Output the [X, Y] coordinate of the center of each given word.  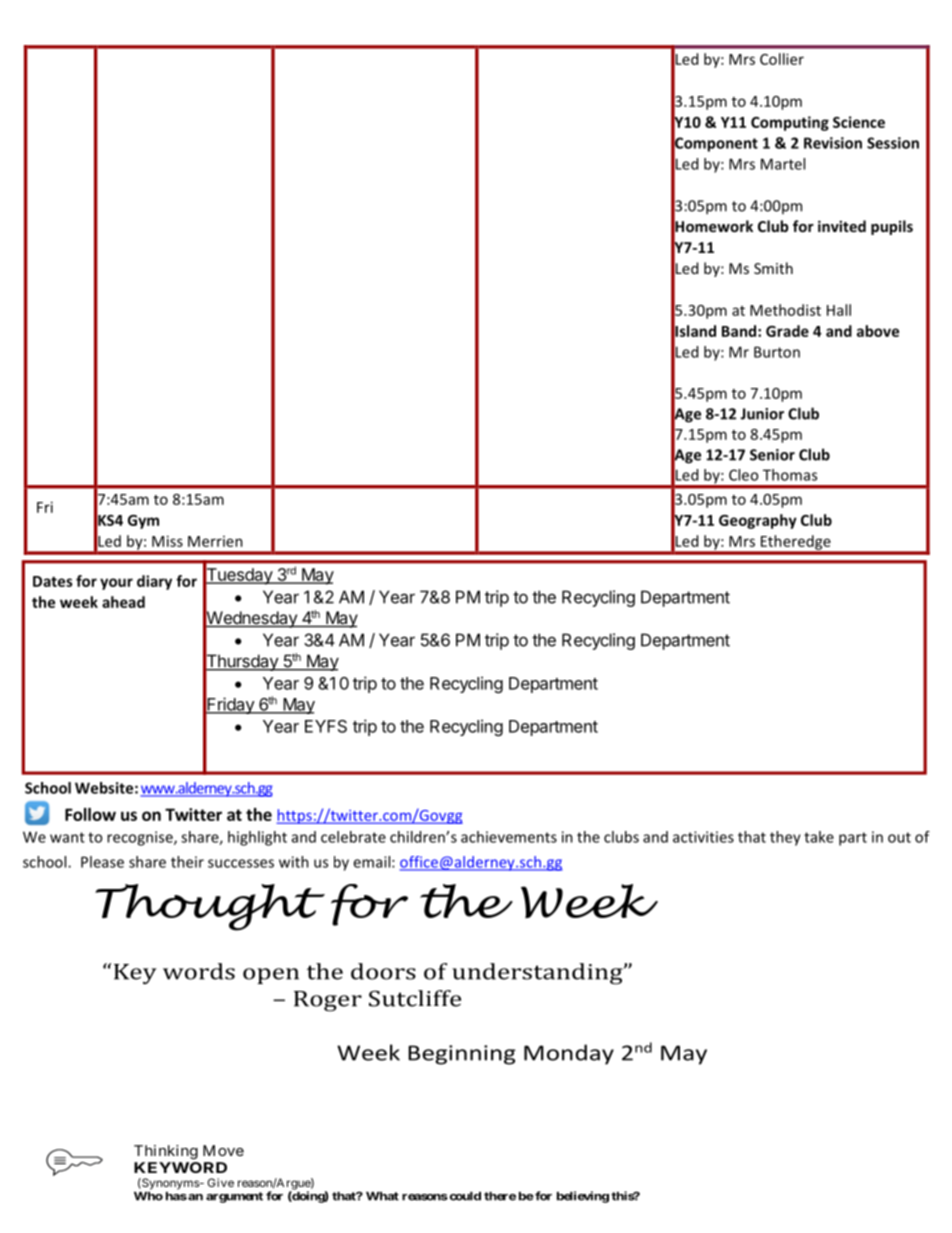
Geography [758, 521]
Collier [782, 59]
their [187, 862]
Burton [777, 352]
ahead [123, 602]
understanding [538, 974]
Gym [143, 522]
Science [859, 122]
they [785, 838]
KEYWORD [180, 1167]
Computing [790, 123]
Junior [762, 414]
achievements [509, 837]
